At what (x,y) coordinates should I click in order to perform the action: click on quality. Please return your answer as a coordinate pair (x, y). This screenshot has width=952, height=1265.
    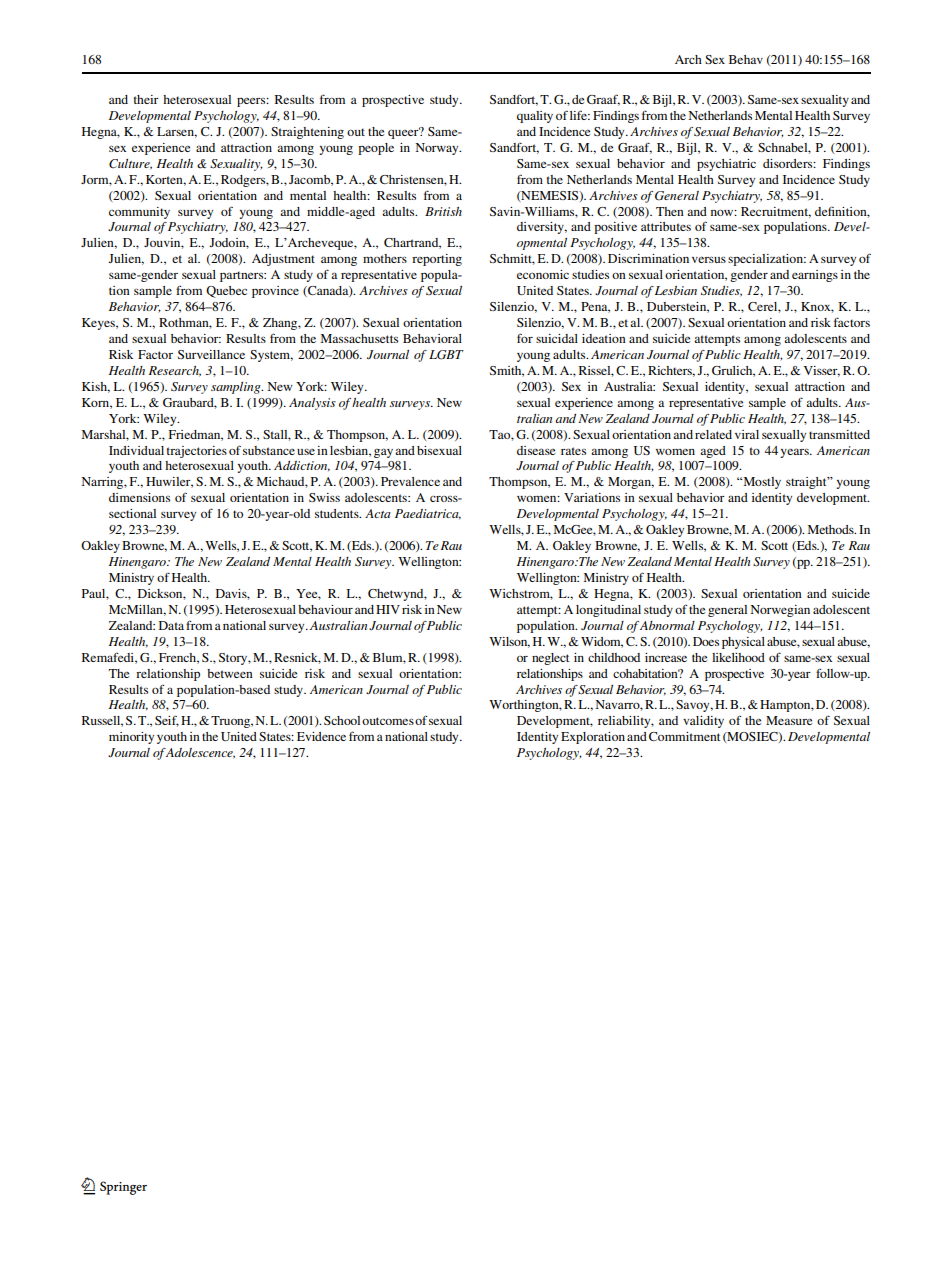
    Looking at the image, I should click on (535, 117).
